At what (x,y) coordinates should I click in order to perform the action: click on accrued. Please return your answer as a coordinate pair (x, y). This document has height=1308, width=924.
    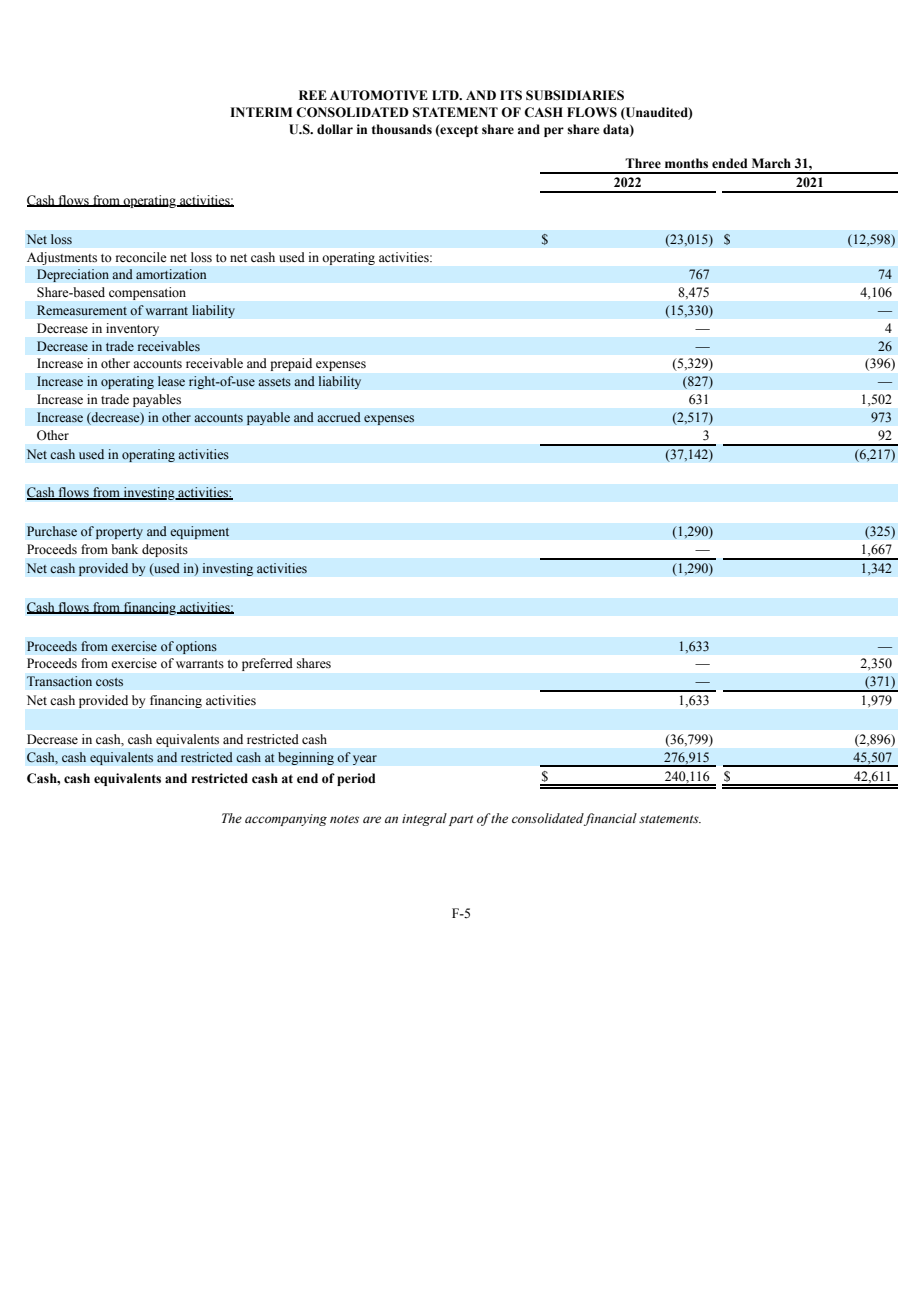
    Looking at the image, I should click on (339, 417).
